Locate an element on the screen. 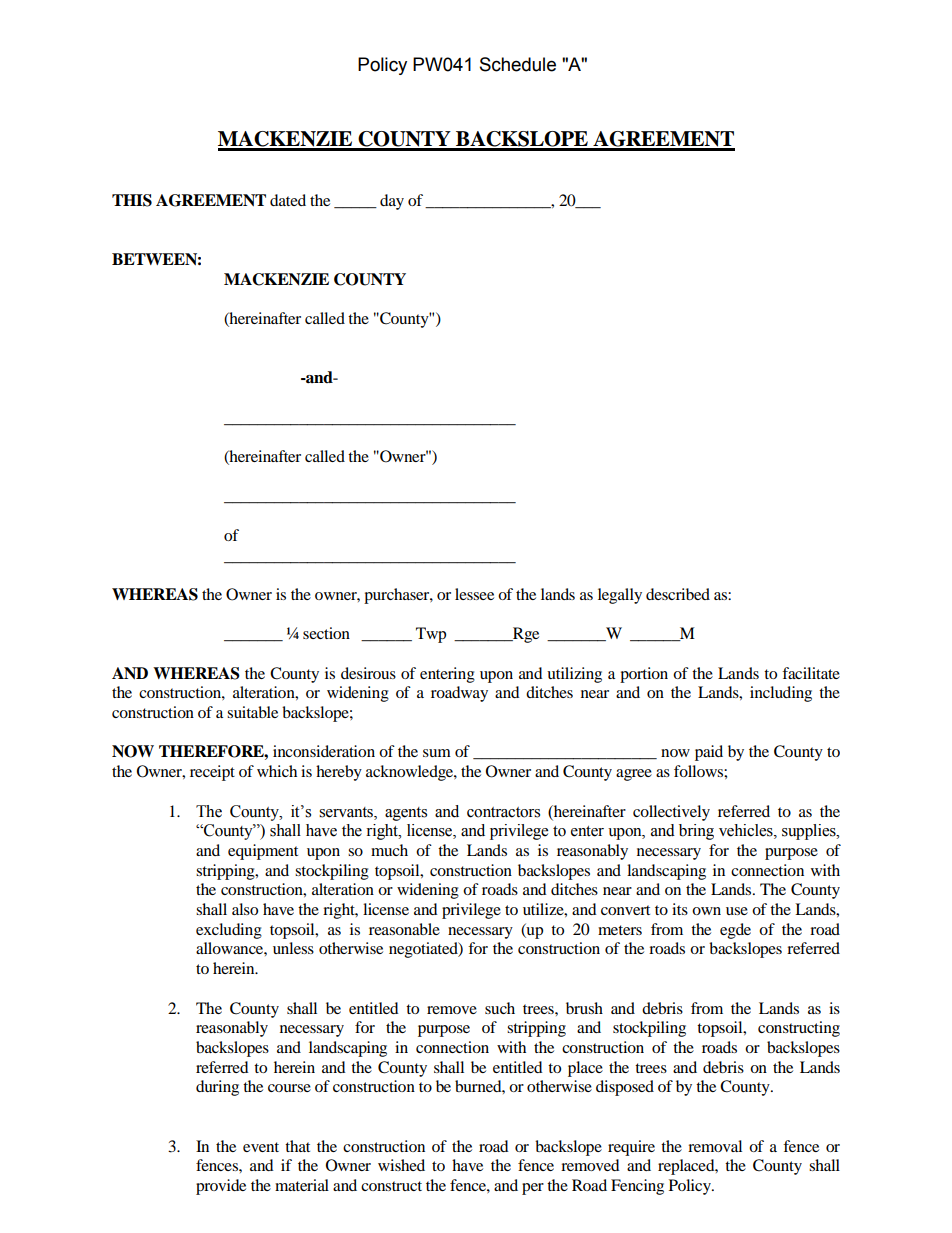 Image resolution: width=952 pixels, height=1233 pixels. Twp is located at coordinates (431, 635).
